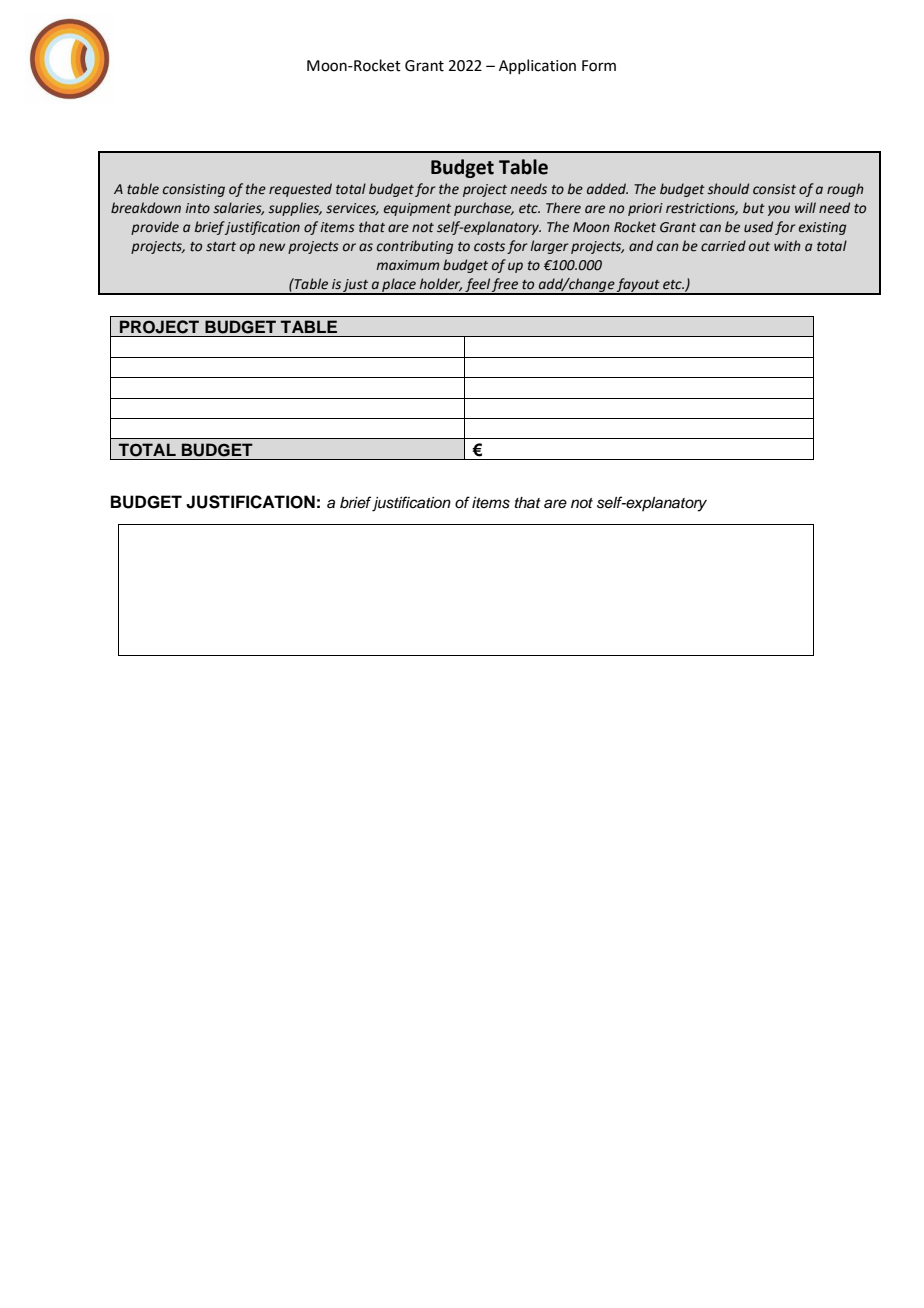 Image resolution: width=924 pixels, height=1308 pixels. Describe the element at coordinates (537, 66) in the image. I see `Application` at that location.
